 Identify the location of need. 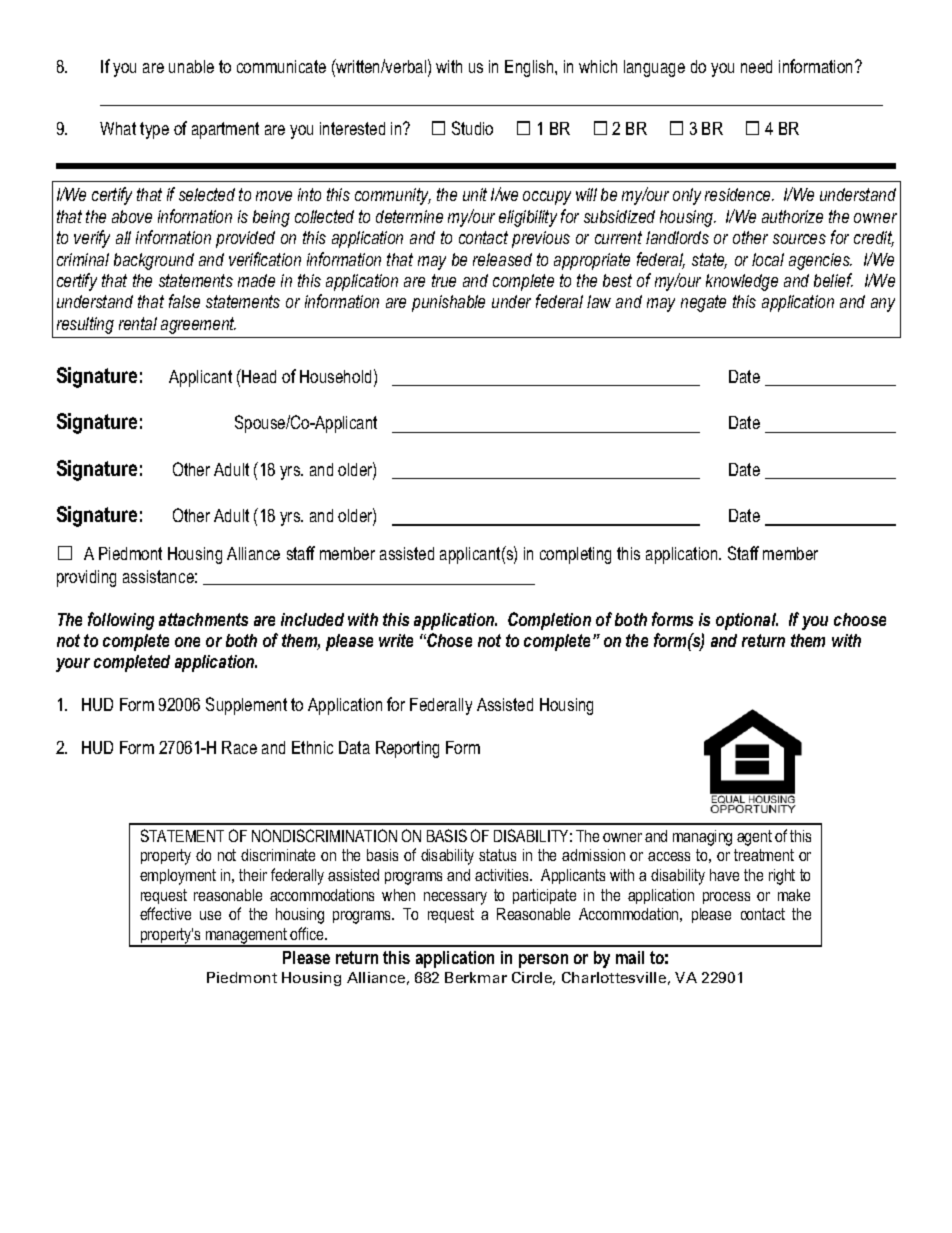
(756, 66).
